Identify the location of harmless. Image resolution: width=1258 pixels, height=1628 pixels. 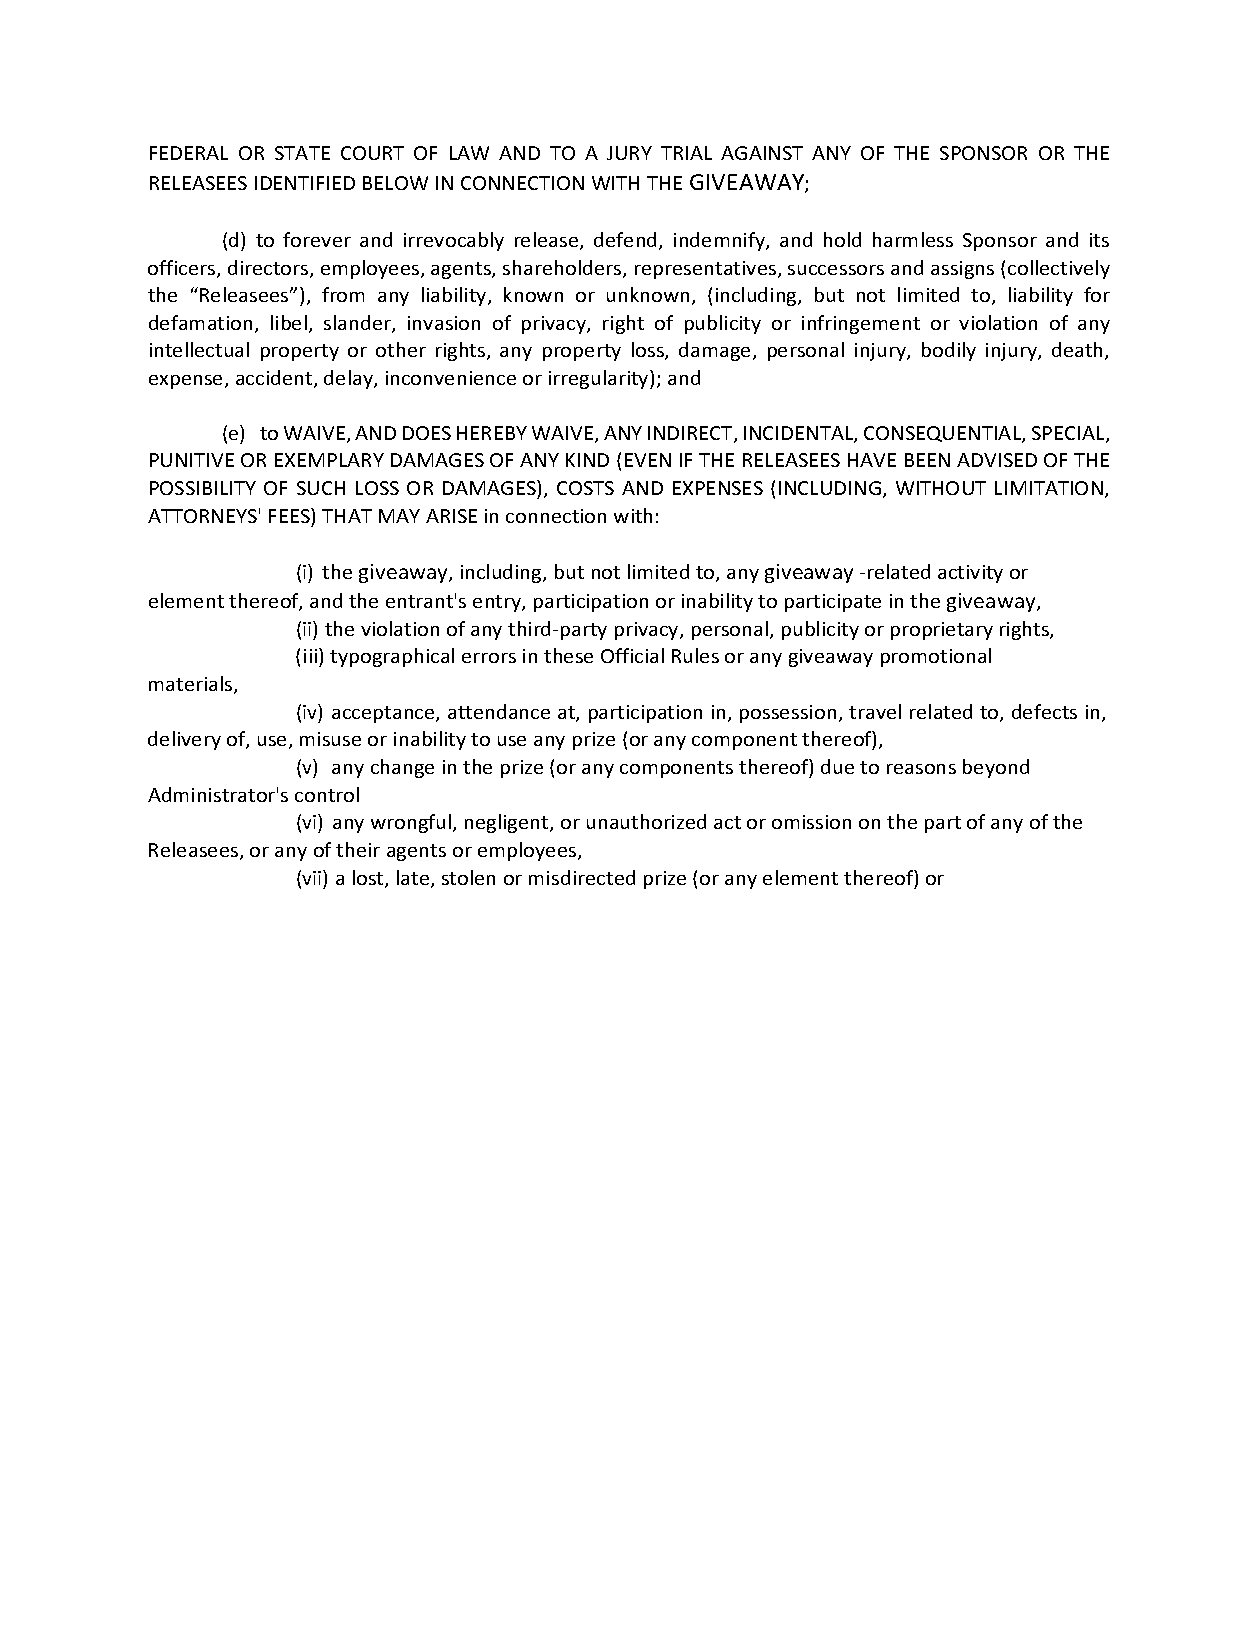
(913, 239).
